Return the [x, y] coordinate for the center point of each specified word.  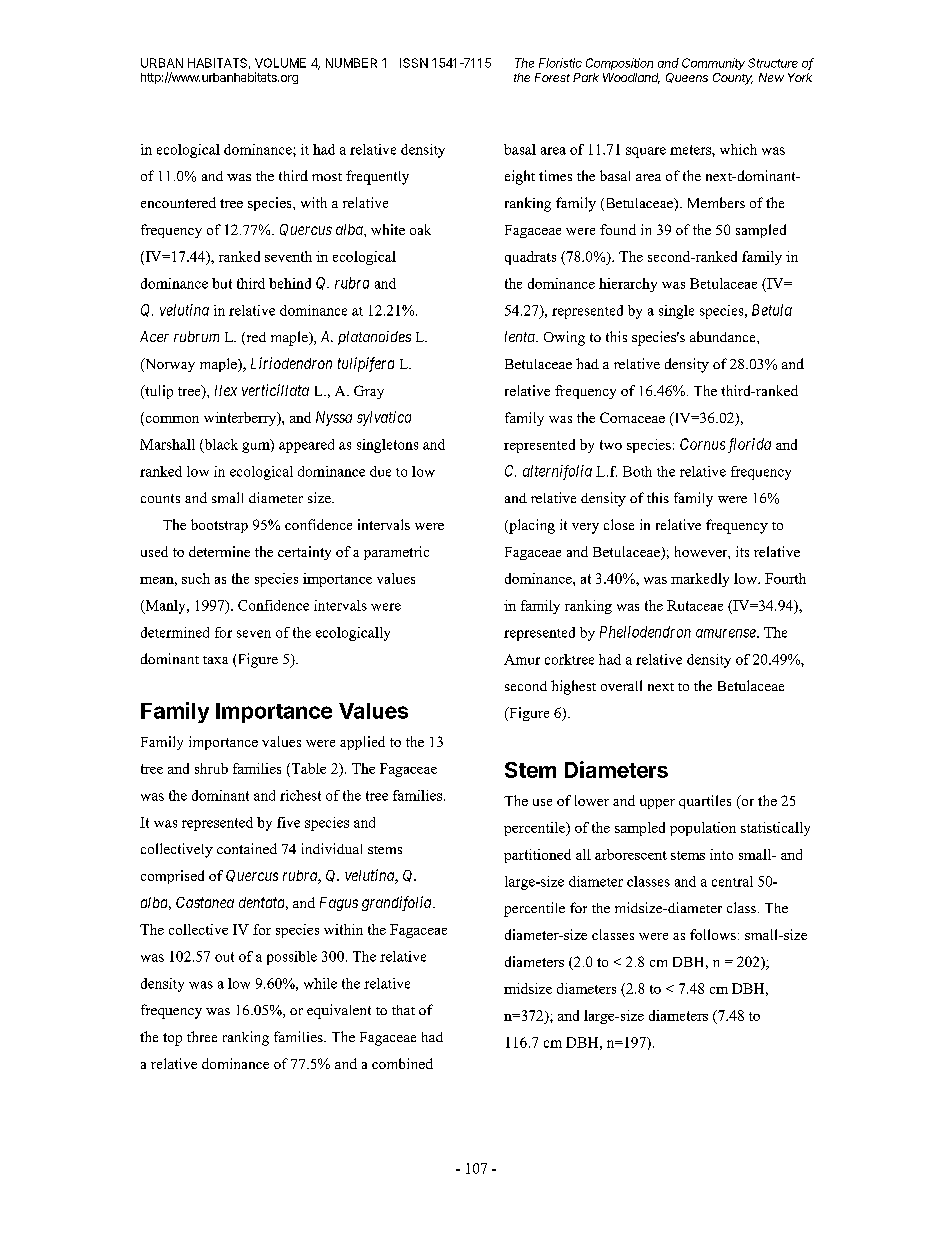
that [403, 1010]
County [733, 79]
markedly [700, 580]
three [202, 1036]
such [196, 578]
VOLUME [280, 63]
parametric [396, 553]
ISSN [414, 63]
